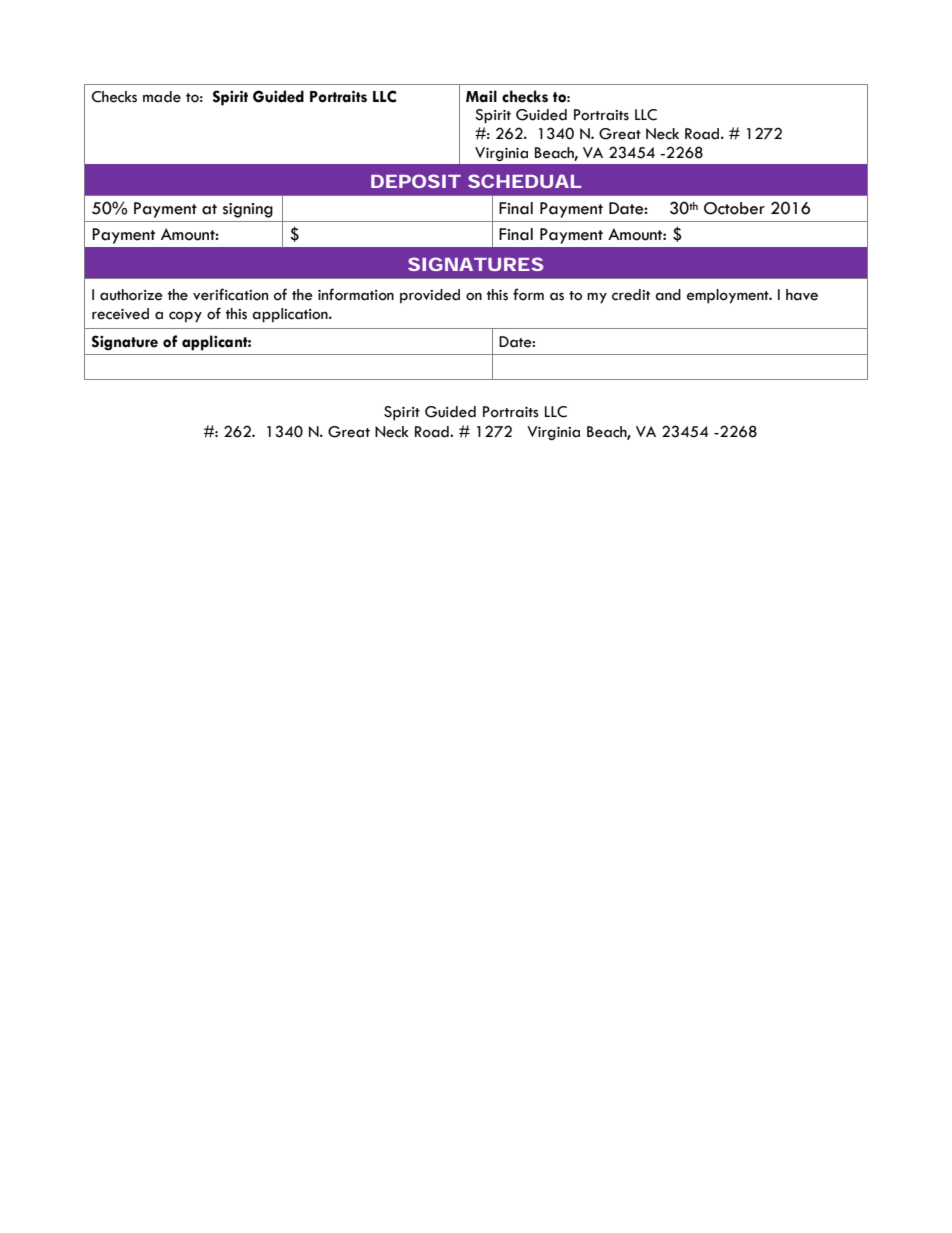 This screenshot has height=1233, width=952. What do you see at coordinates (120, 314) in the screenshot?
I see `received` at bounding box center [120, 314].
